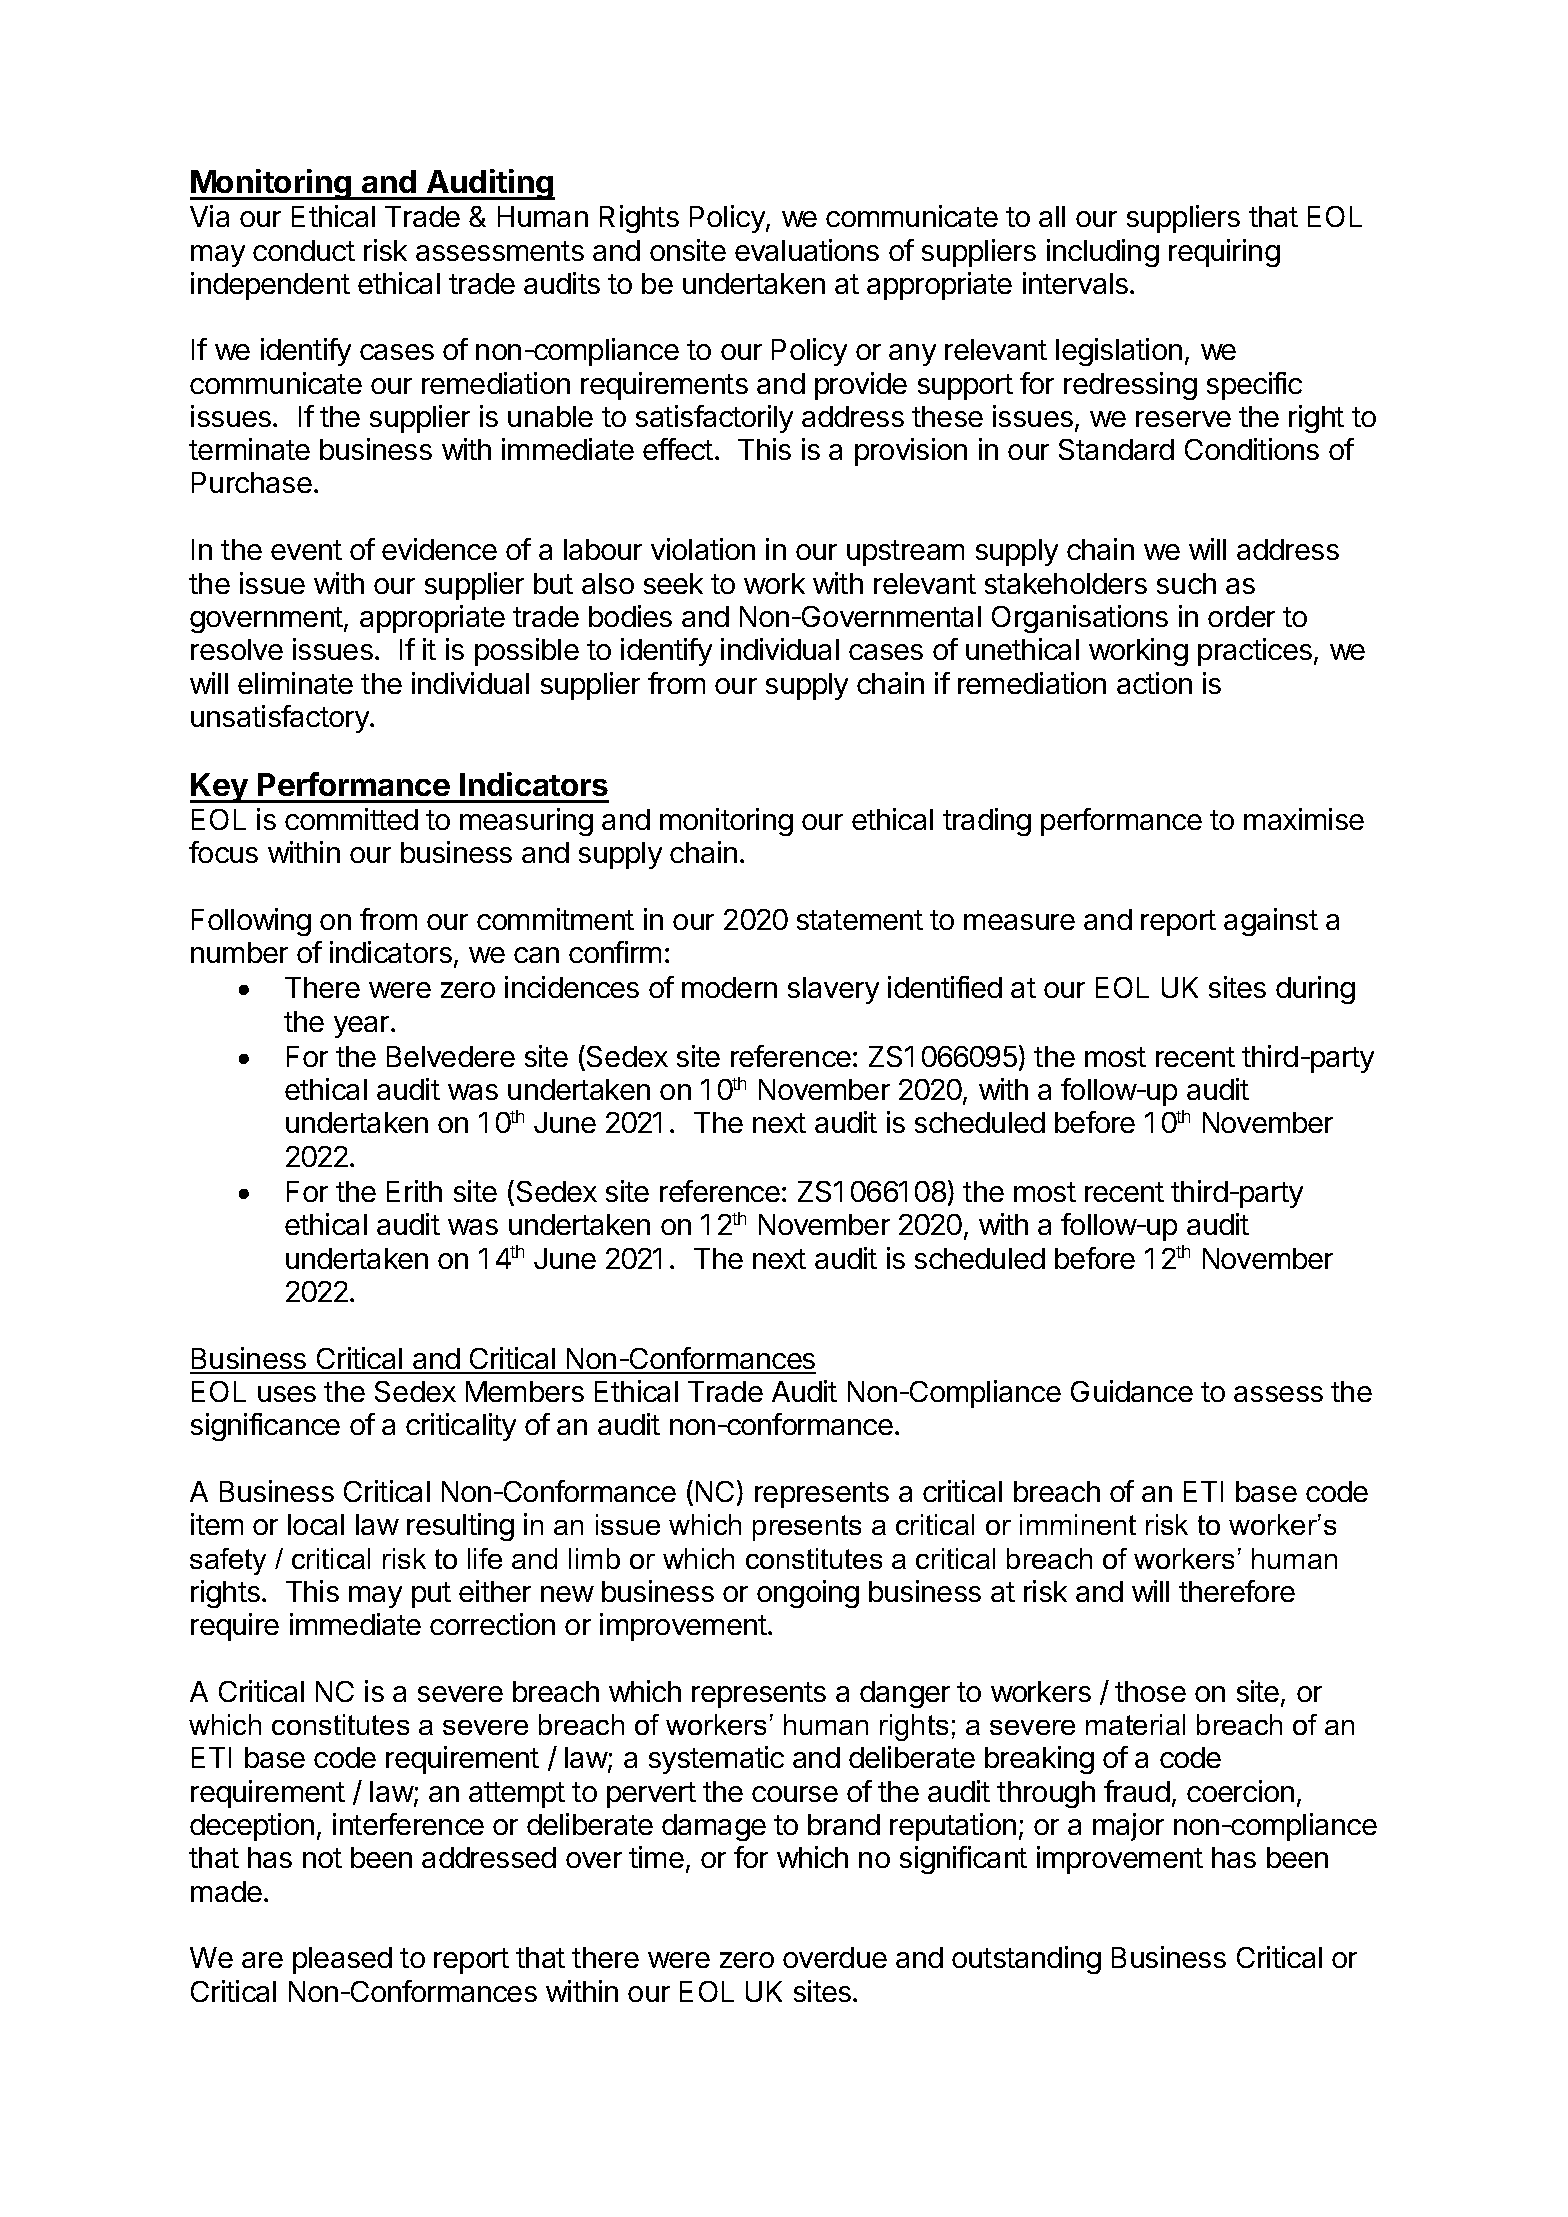 The width and height of the screenshot is (1568, 2217). I want to click on pleased, so click(342, 1960).
